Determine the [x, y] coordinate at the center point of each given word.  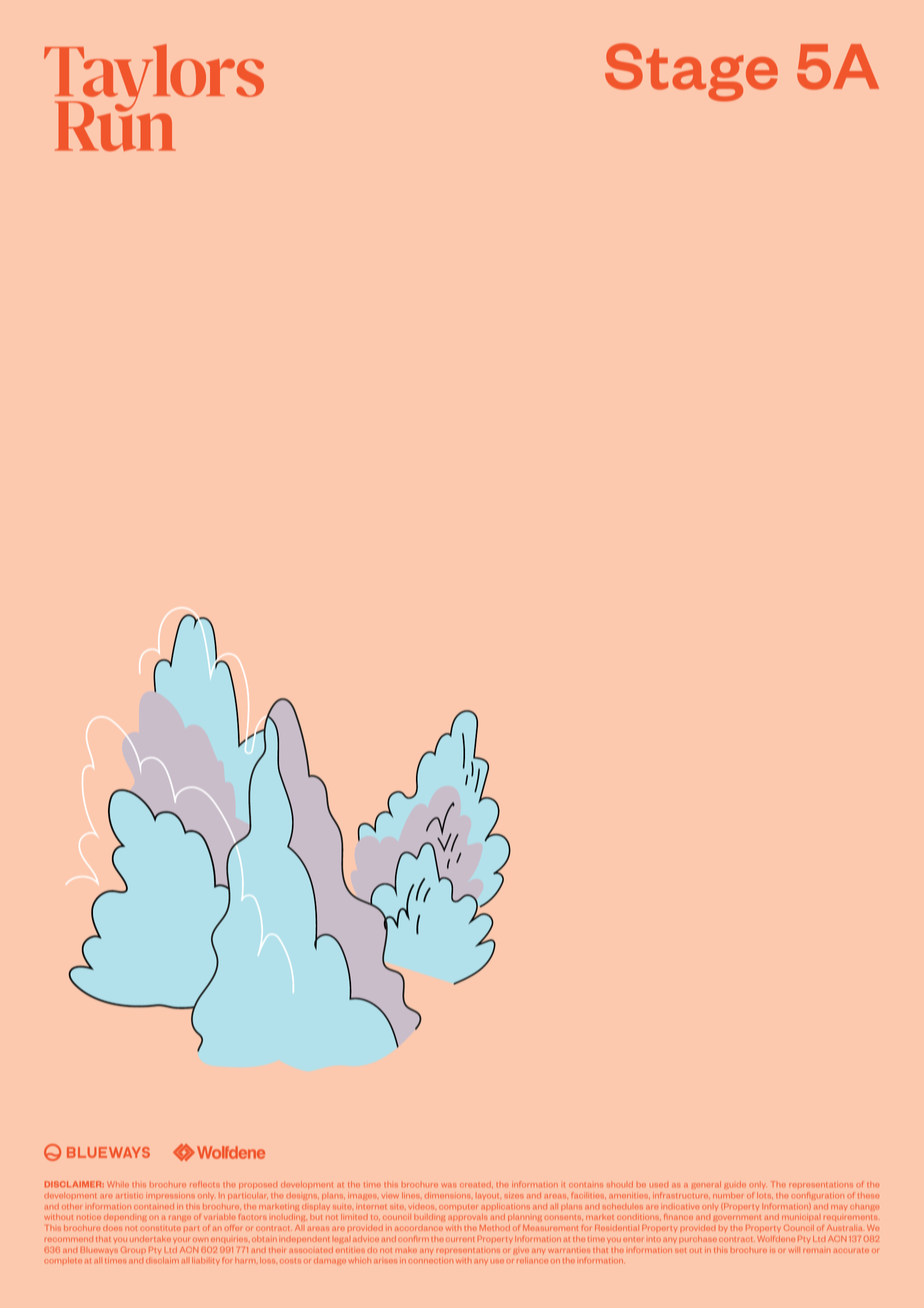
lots [765, 1195]
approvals [467, 1217]
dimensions [449, 1195]
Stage [691, 72]
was [449, 1185]
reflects [205, 1184]
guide [735, 1185]
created [476, 1185]
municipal [800, 1218]
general [706, 1185]
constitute [160, 1228]
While [118, 1184]
